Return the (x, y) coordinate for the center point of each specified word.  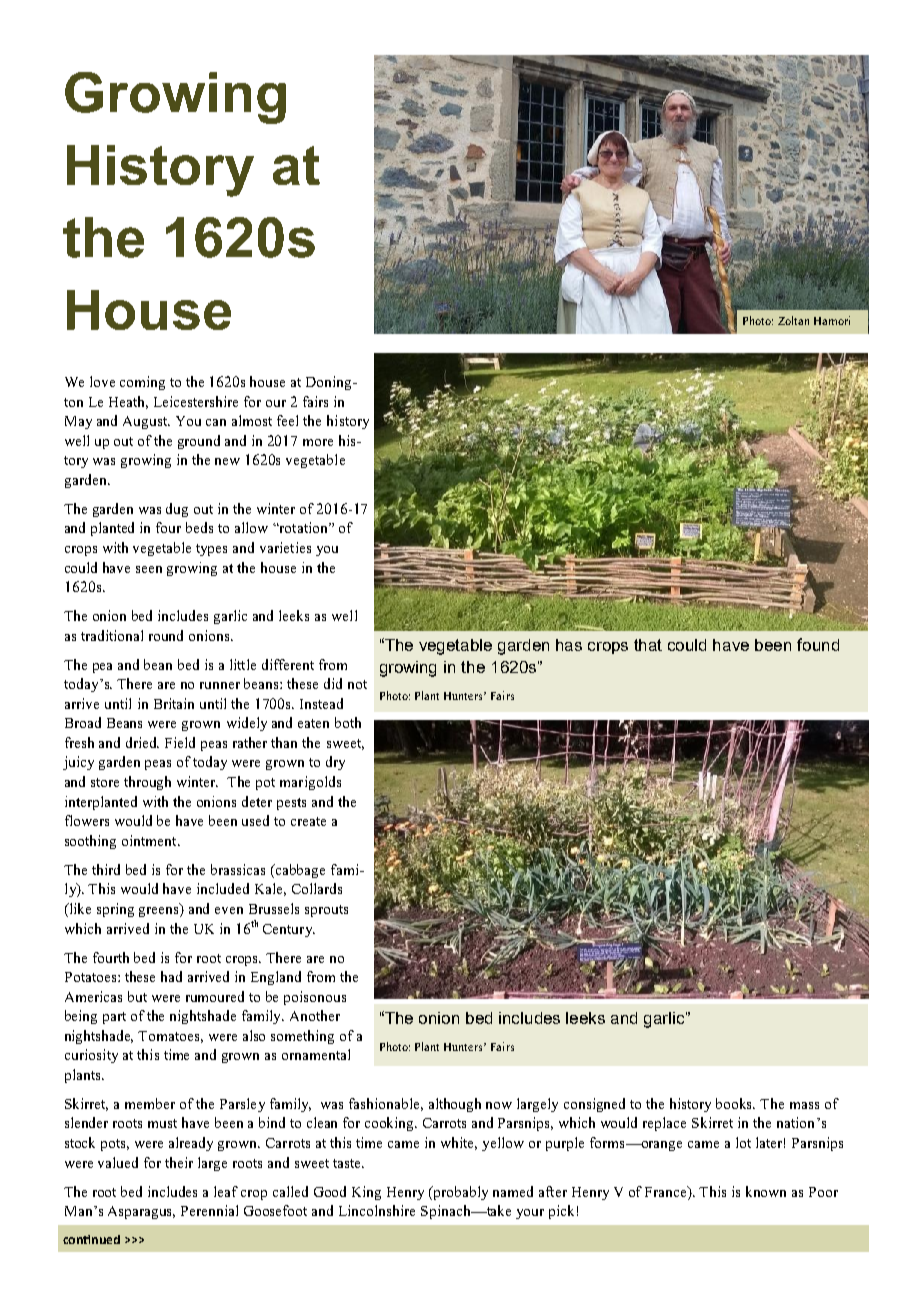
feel (287, 420)
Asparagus (141, 1212)
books (735, 1103)
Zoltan (793, 320)
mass (804, 1105)
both (348, 722)
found (818, 644)
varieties (285, 547)
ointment (150, 840)
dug (177, 510)
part (114, 1018)
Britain (174, 703)
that (648, 645)
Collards (317, 888)
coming (142, 383)
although (455, 1105)
